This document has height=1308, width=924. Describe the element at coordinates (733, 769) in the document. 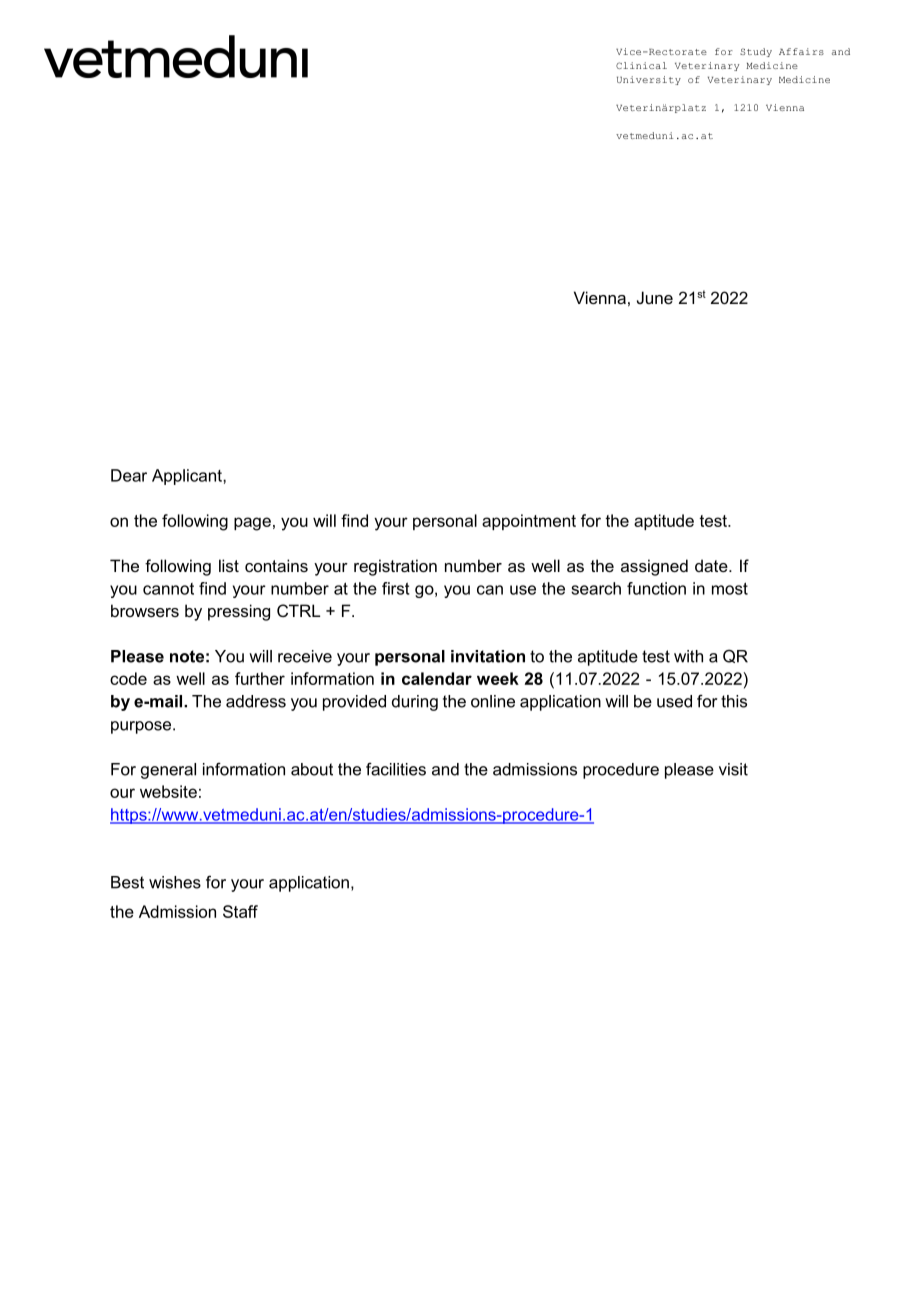

I see `visit` at that location.
